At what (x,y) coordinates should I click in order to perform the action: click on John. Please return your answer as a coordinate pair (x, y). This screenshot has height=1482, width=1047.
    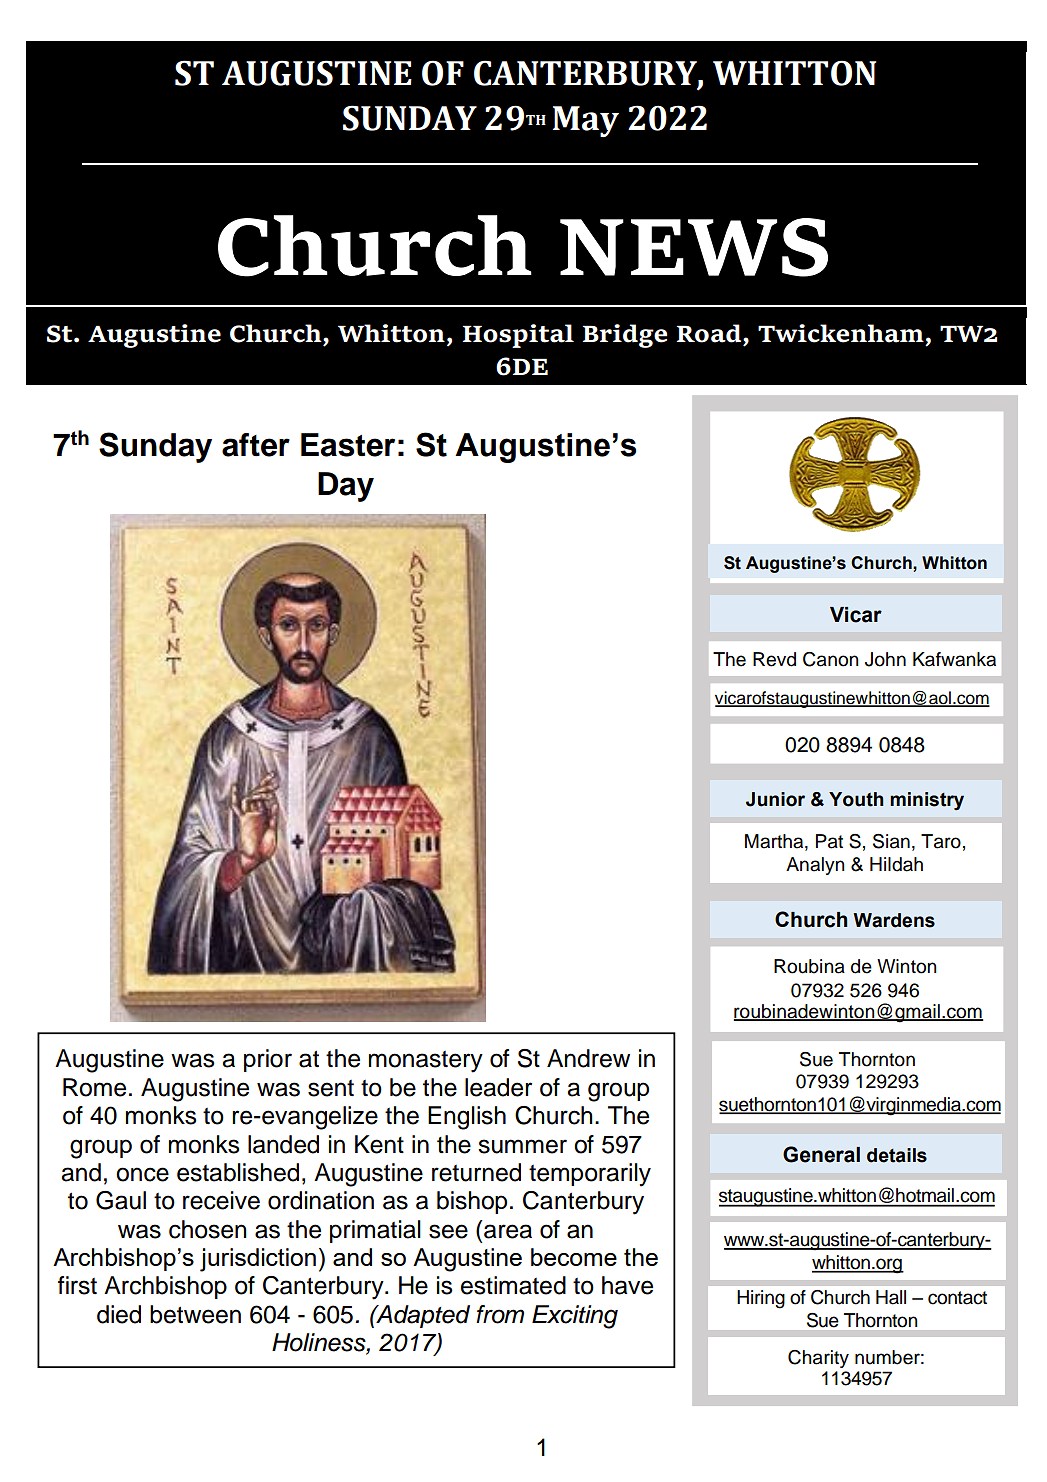
    Looking at the image, I should click on (885, 659).
